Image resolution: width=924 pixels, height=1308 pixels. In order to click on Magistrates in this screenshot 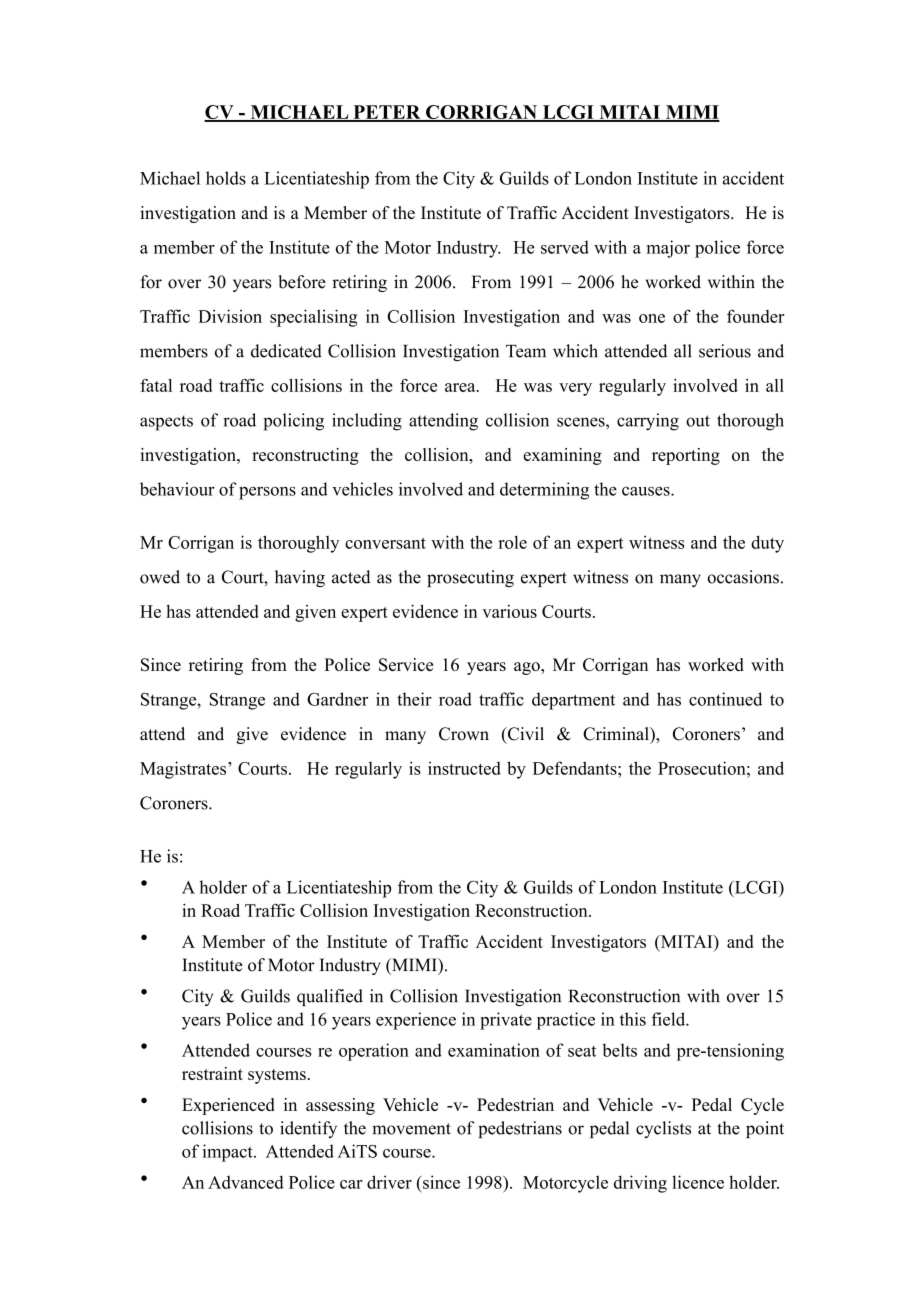, I will do `click(184, 770)`.
